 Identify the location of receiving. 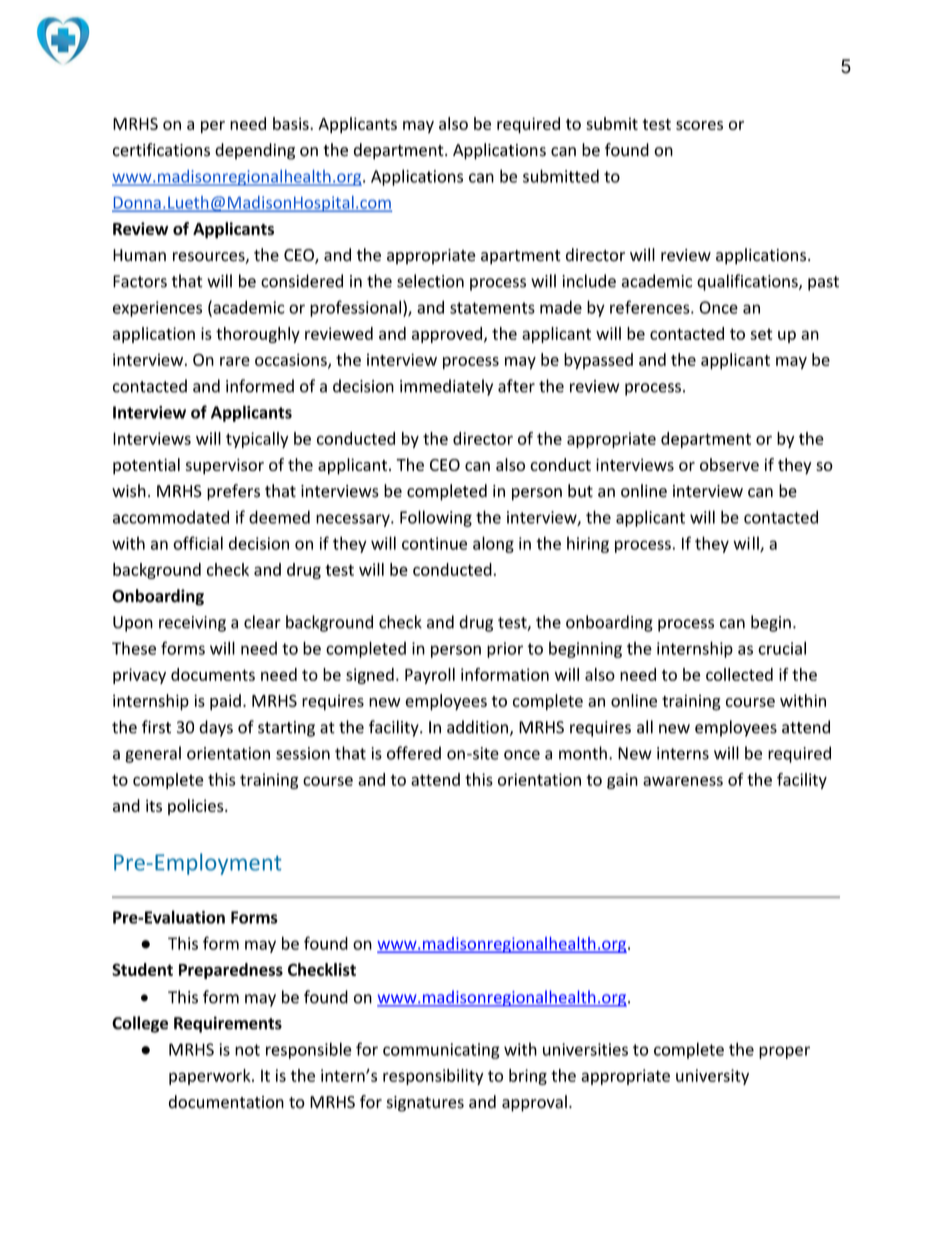
(192, 624).
